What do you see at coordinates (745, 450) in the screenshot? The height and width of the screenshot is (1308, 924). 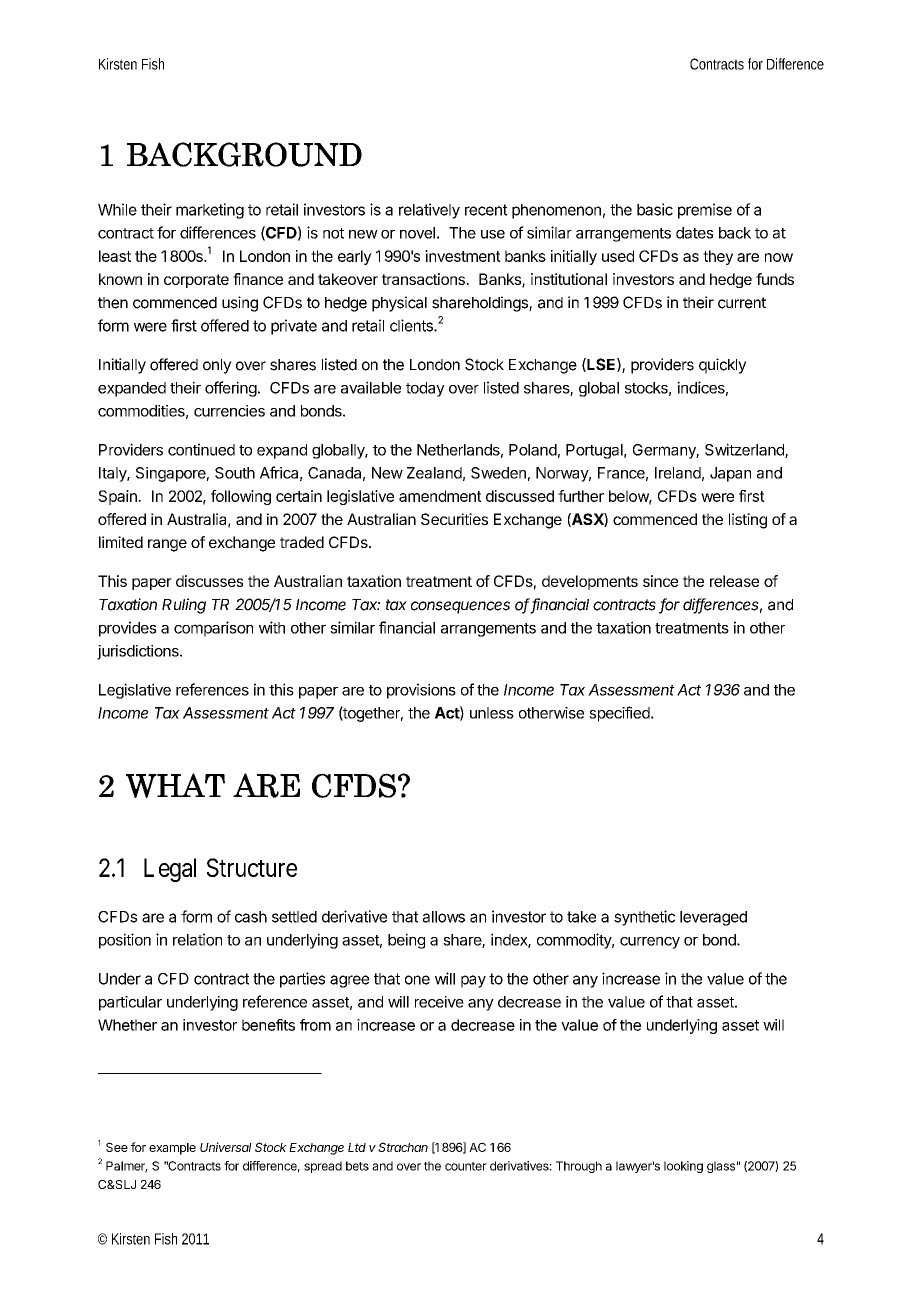 I see `Switzerland` at bounding box center [745, 450].
